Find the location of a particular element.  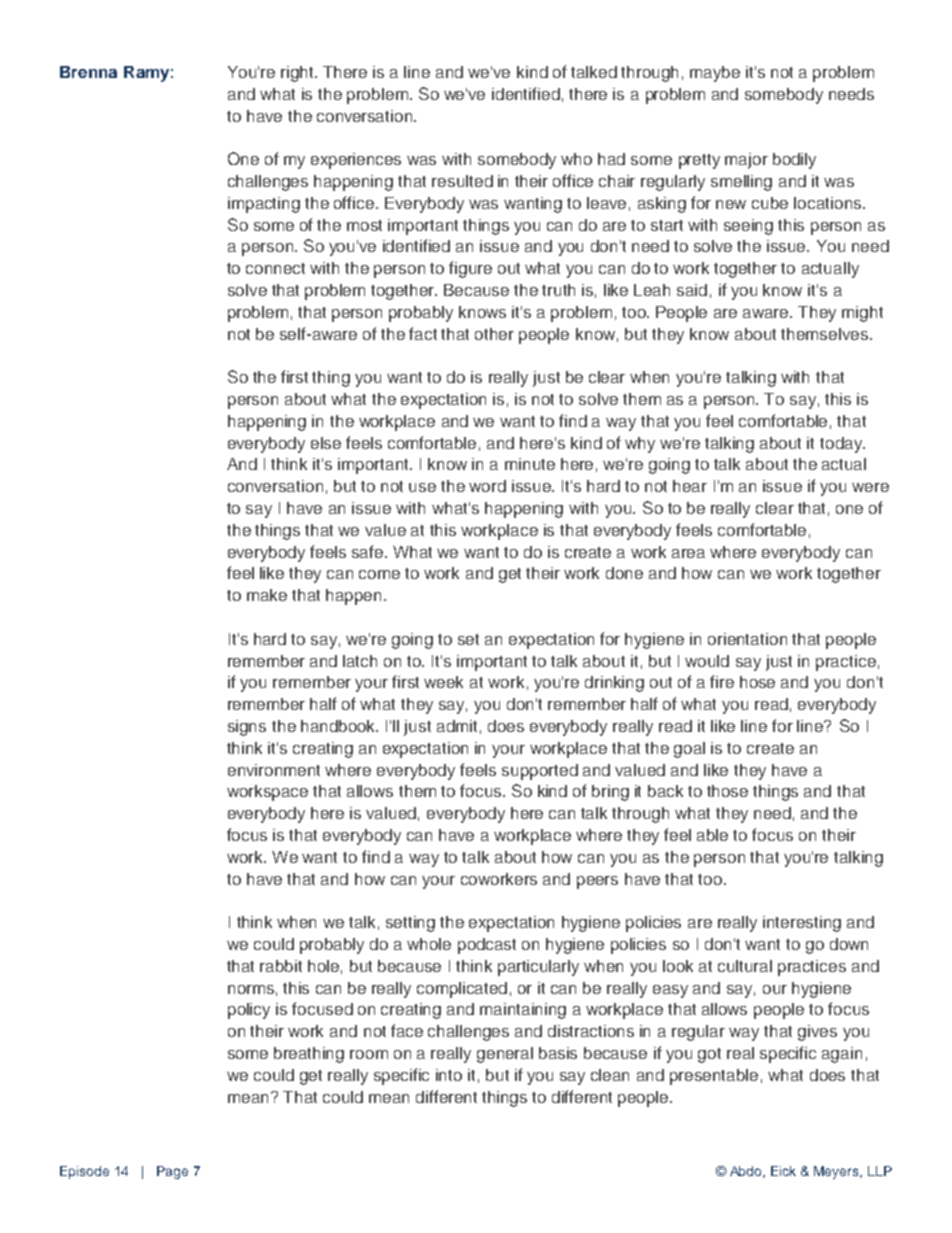

make is located at coordinates (267, 595).
